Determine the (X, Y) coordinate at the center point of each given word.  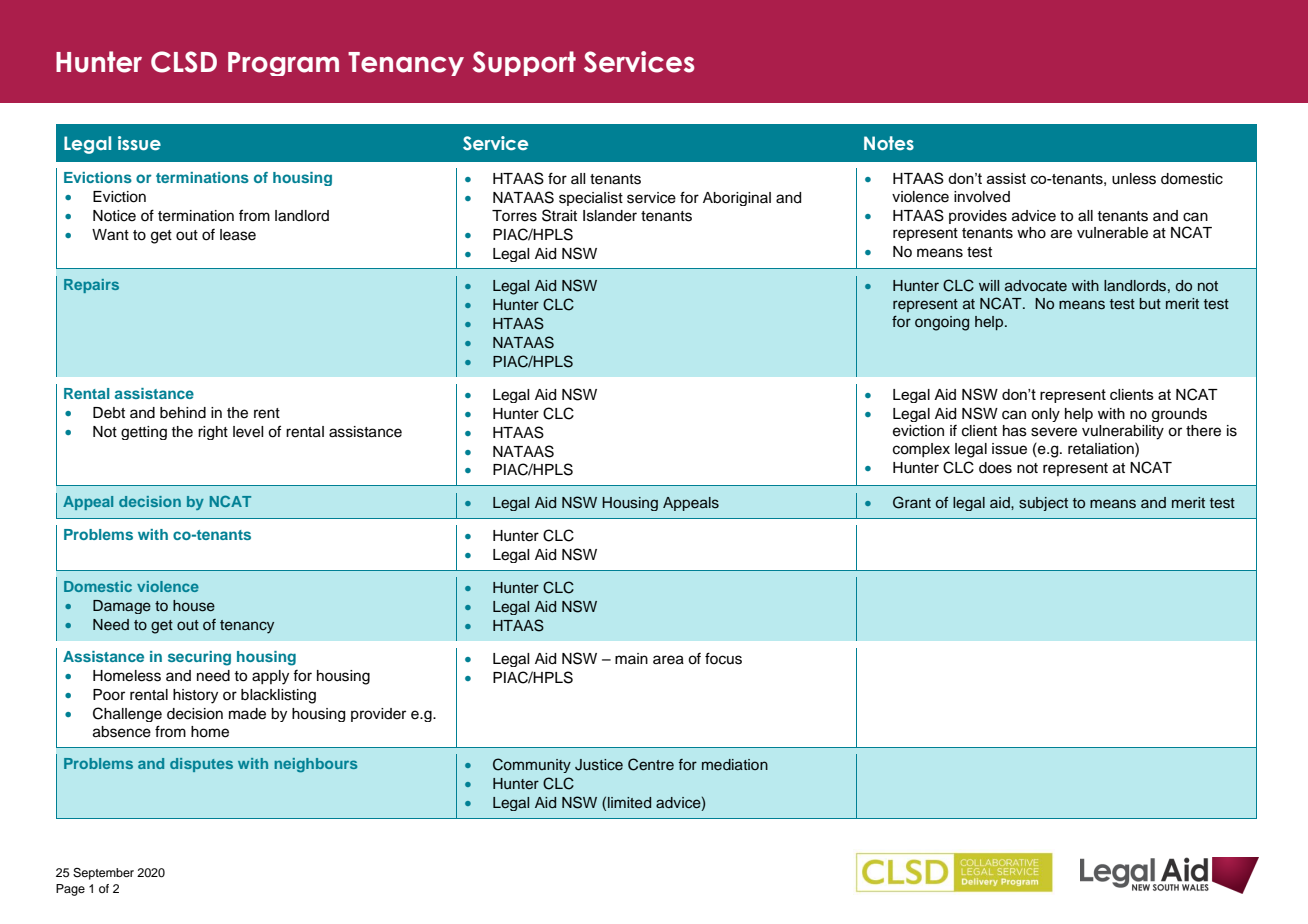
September (103, 874)
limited (629, 803)
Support (524, 63)
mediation (735, 764)
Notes (889, 143)
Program (283, 64)
